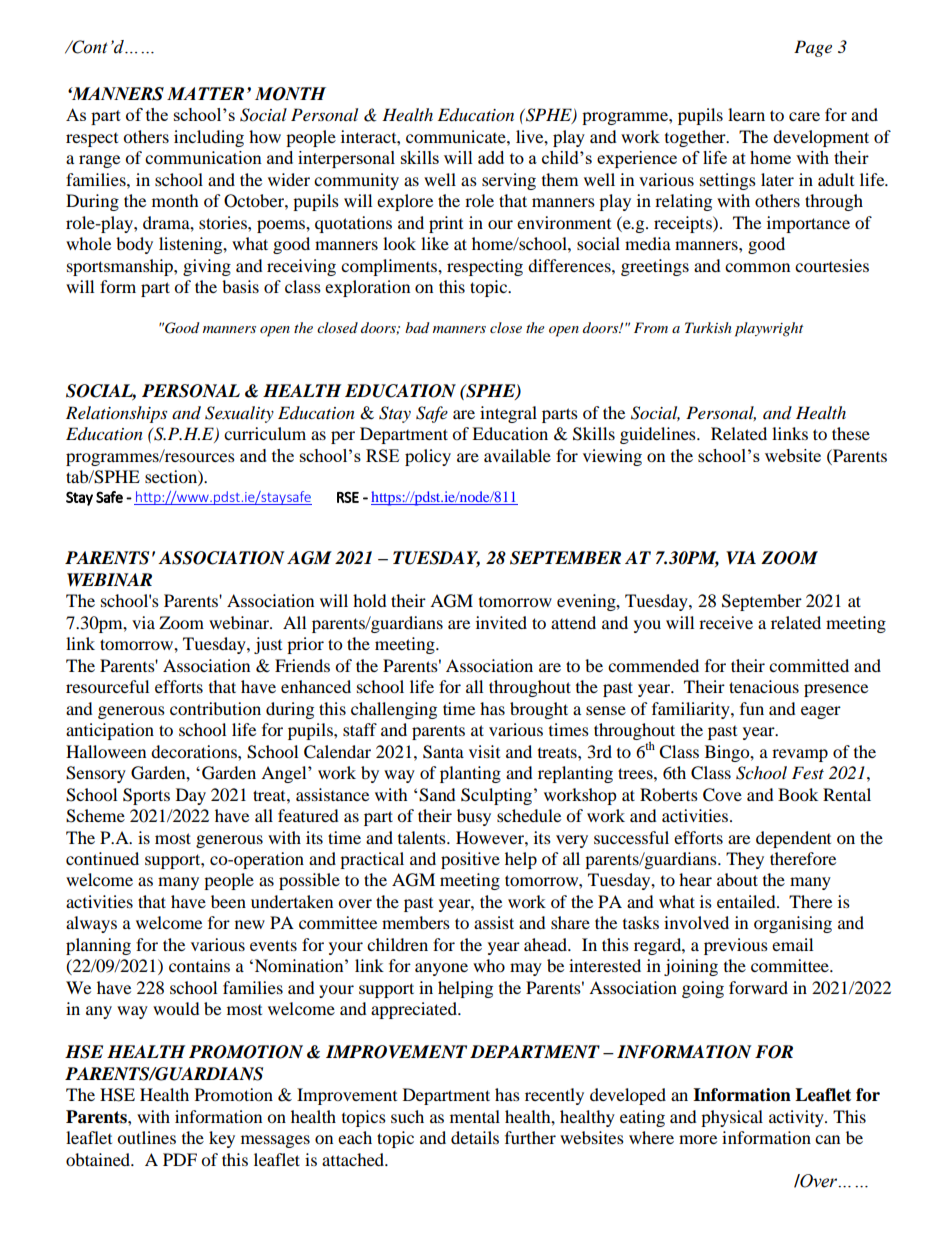  What do you see at coordinates (457, 136) in the image?
I see `communicate` at bounding box center [457, 136].
